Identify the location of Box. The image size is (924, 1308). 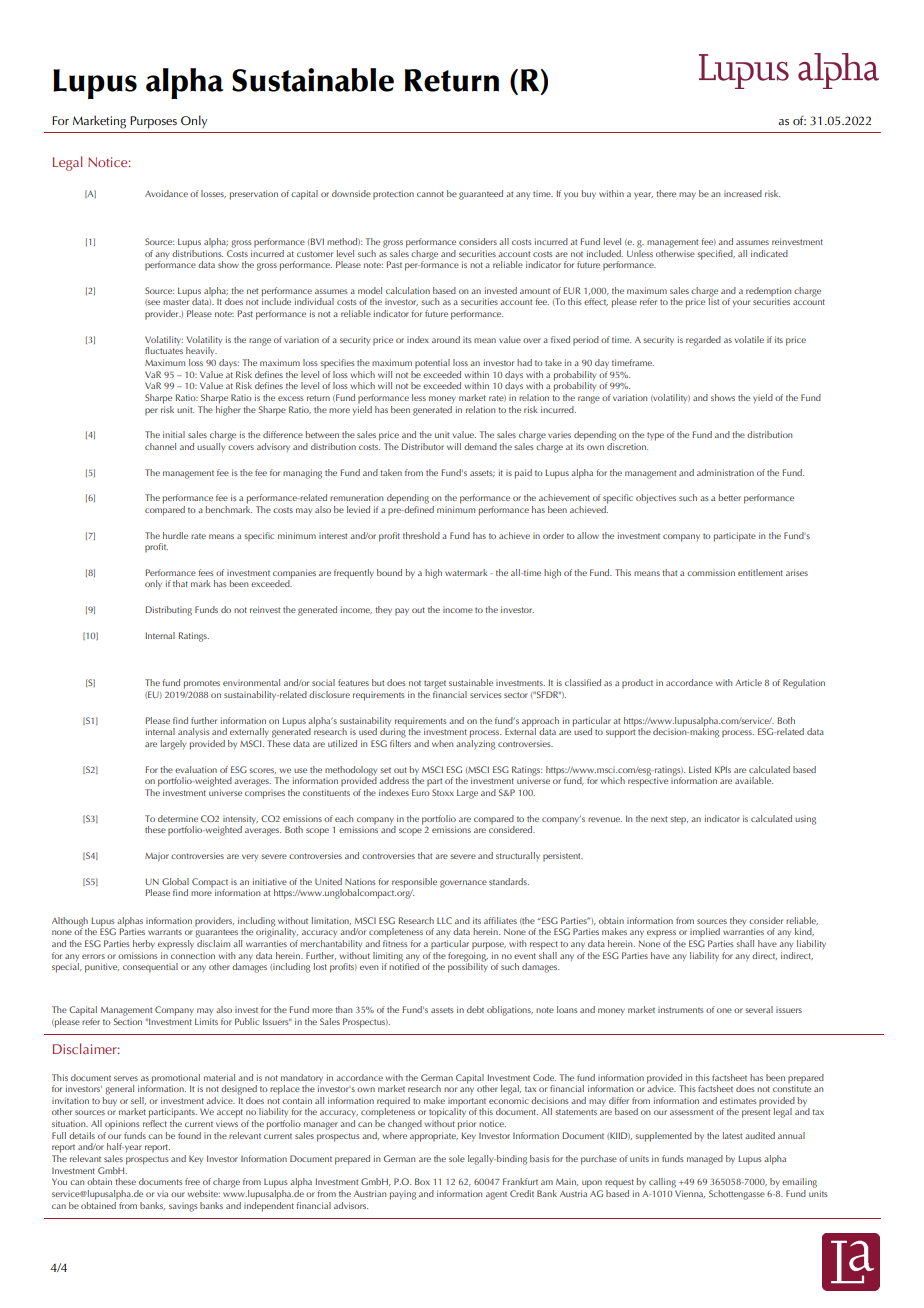
(422, 1181).
